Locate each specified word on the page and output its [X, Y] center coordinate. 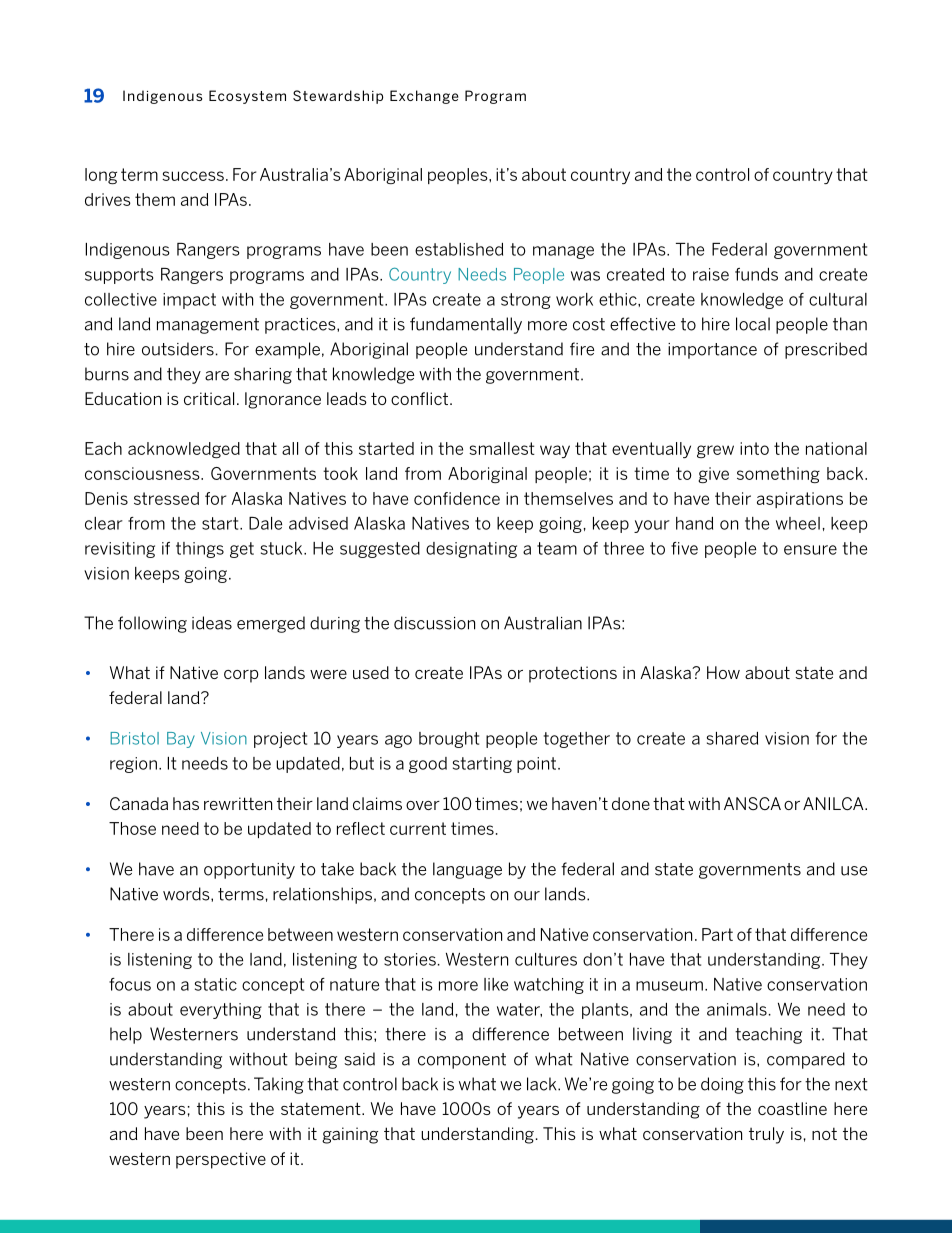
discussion [434, 623]
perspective [221, 1160]
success [193, 176]
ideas [212, 623]
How [723, 672]
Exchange [424, 97]
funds [756, 274]
